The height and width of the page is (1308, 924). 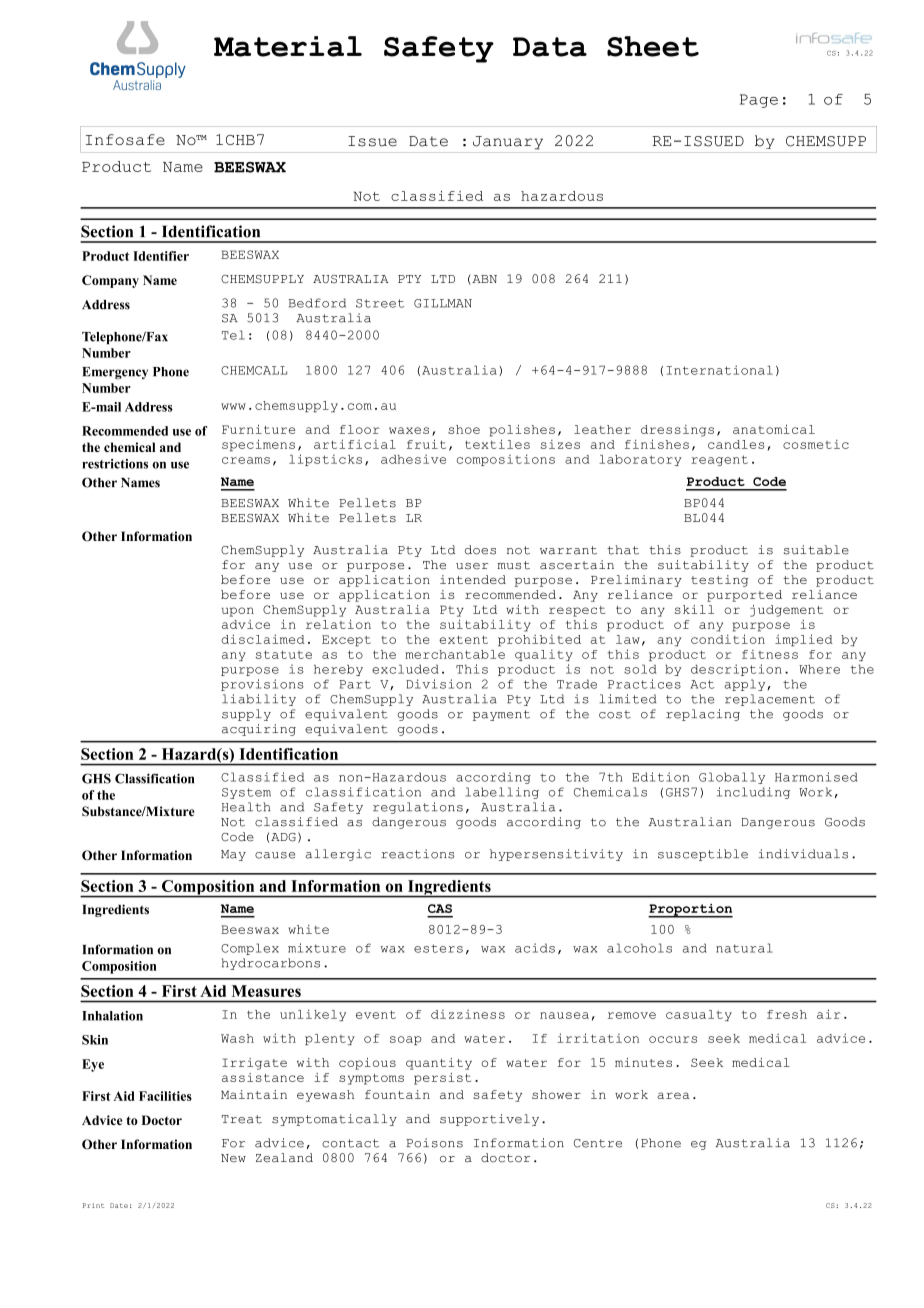 I want to click on Health, so click(x=246, y=807).
